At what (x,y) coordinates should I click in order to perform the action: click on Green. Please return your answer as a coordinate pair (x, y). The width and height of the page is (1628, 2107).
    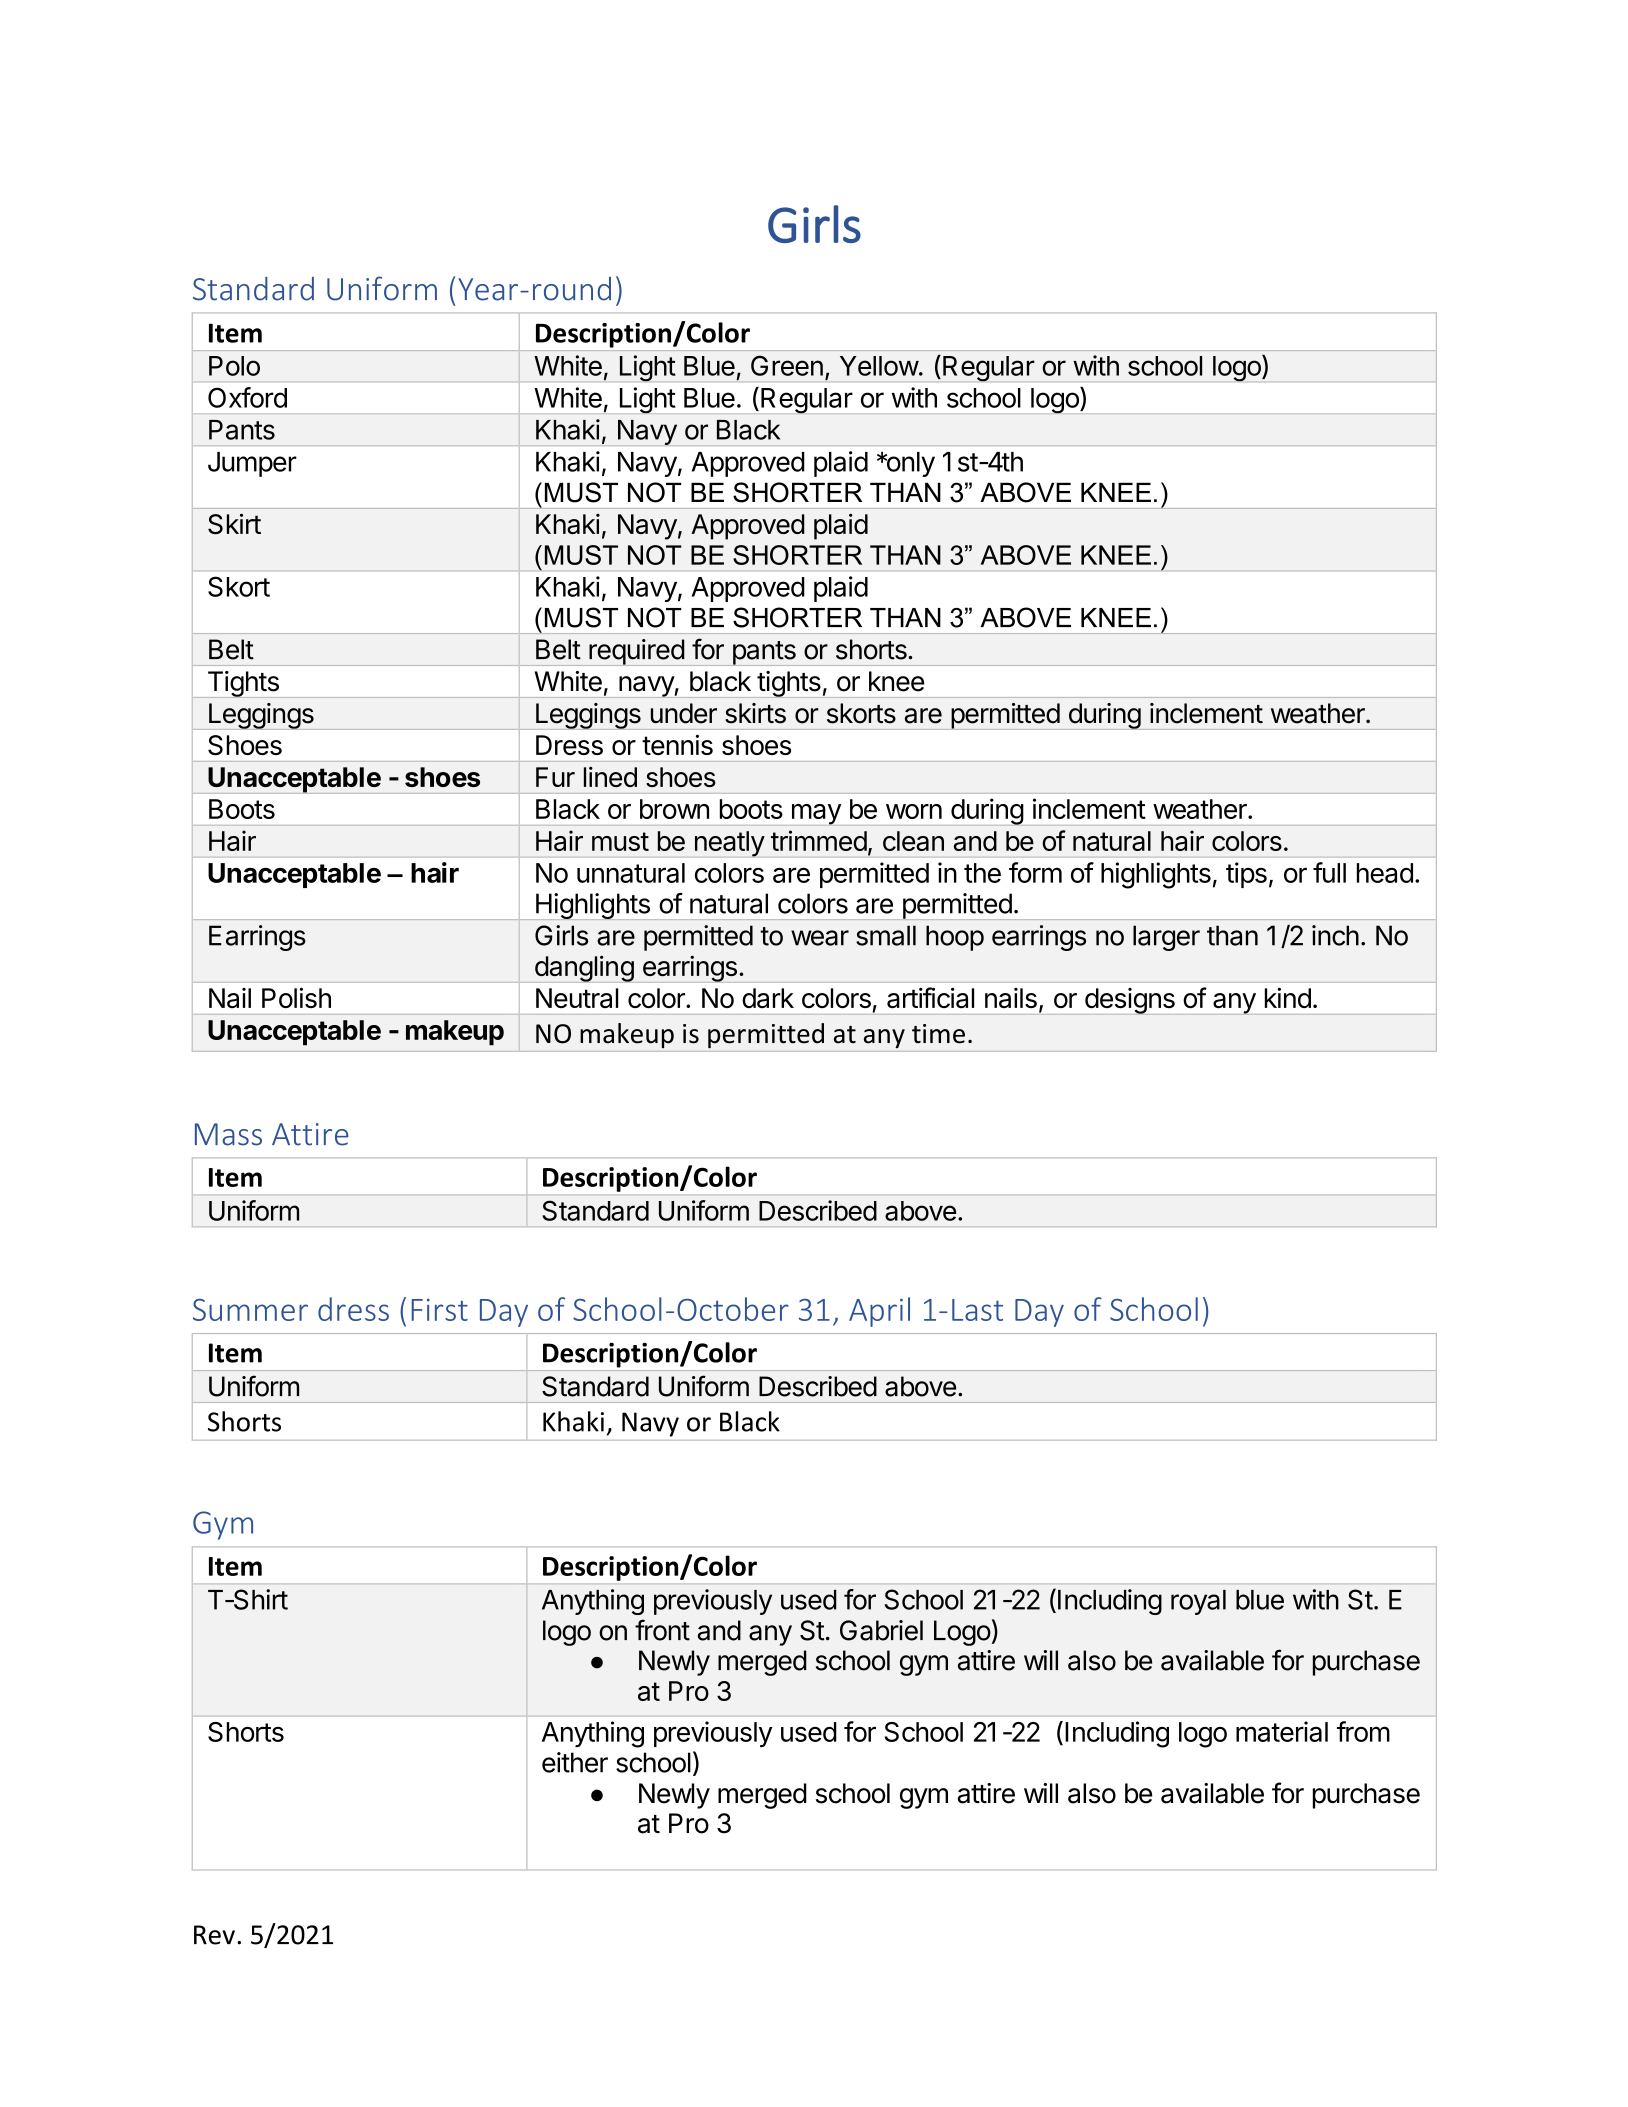
    Looking at the image, I should click on (787, 365).
